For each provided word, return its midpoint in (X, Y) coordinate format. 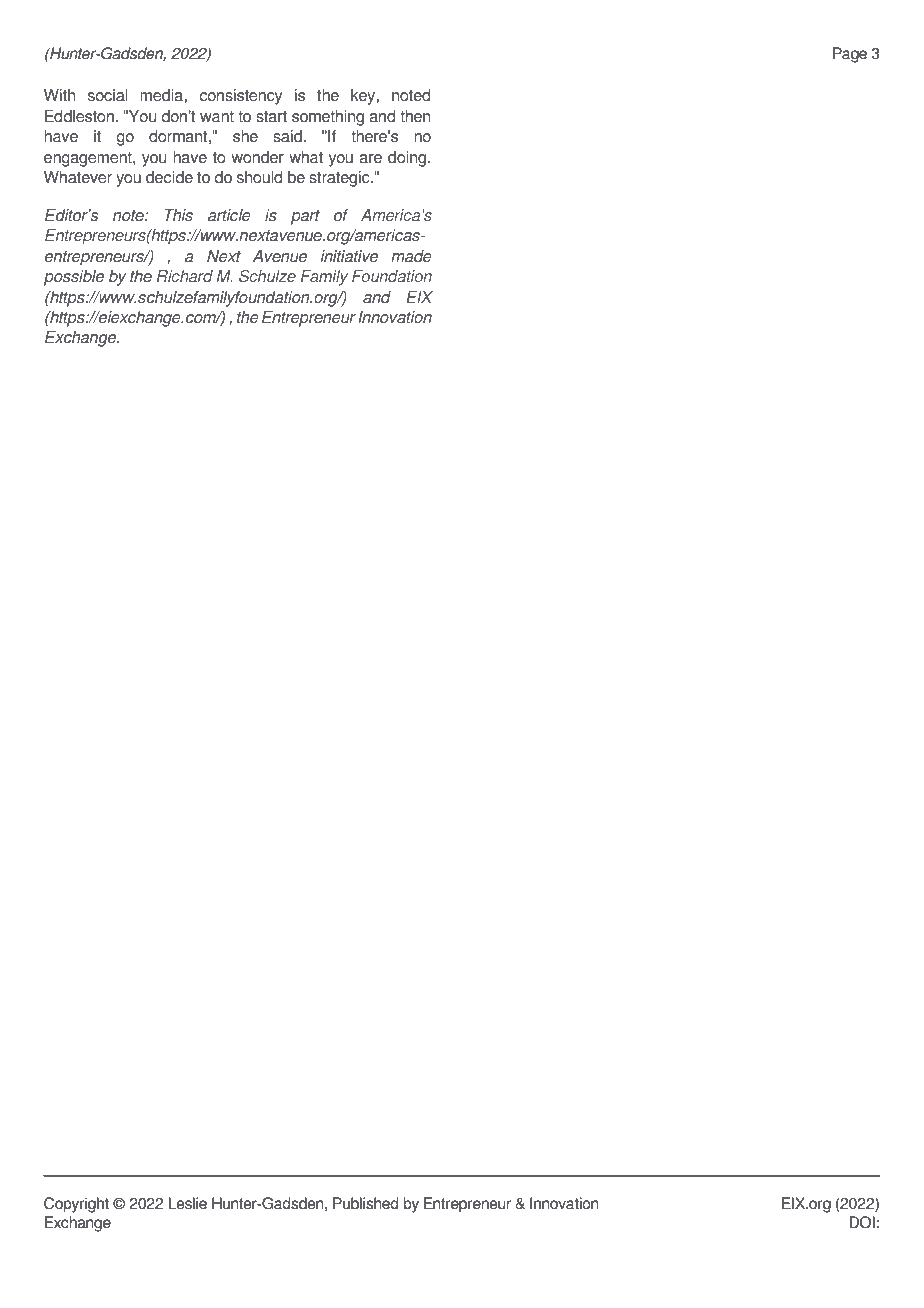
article (229, 215)
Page (850, 55)
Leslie (187, 1203)
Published (366, 1203)
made (411, 256)
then (415, 116)
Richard (185, 276)
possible (74, 278)
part (305, 217)
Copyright (76, 1205)
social (108, 95)
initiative (349, 256)
